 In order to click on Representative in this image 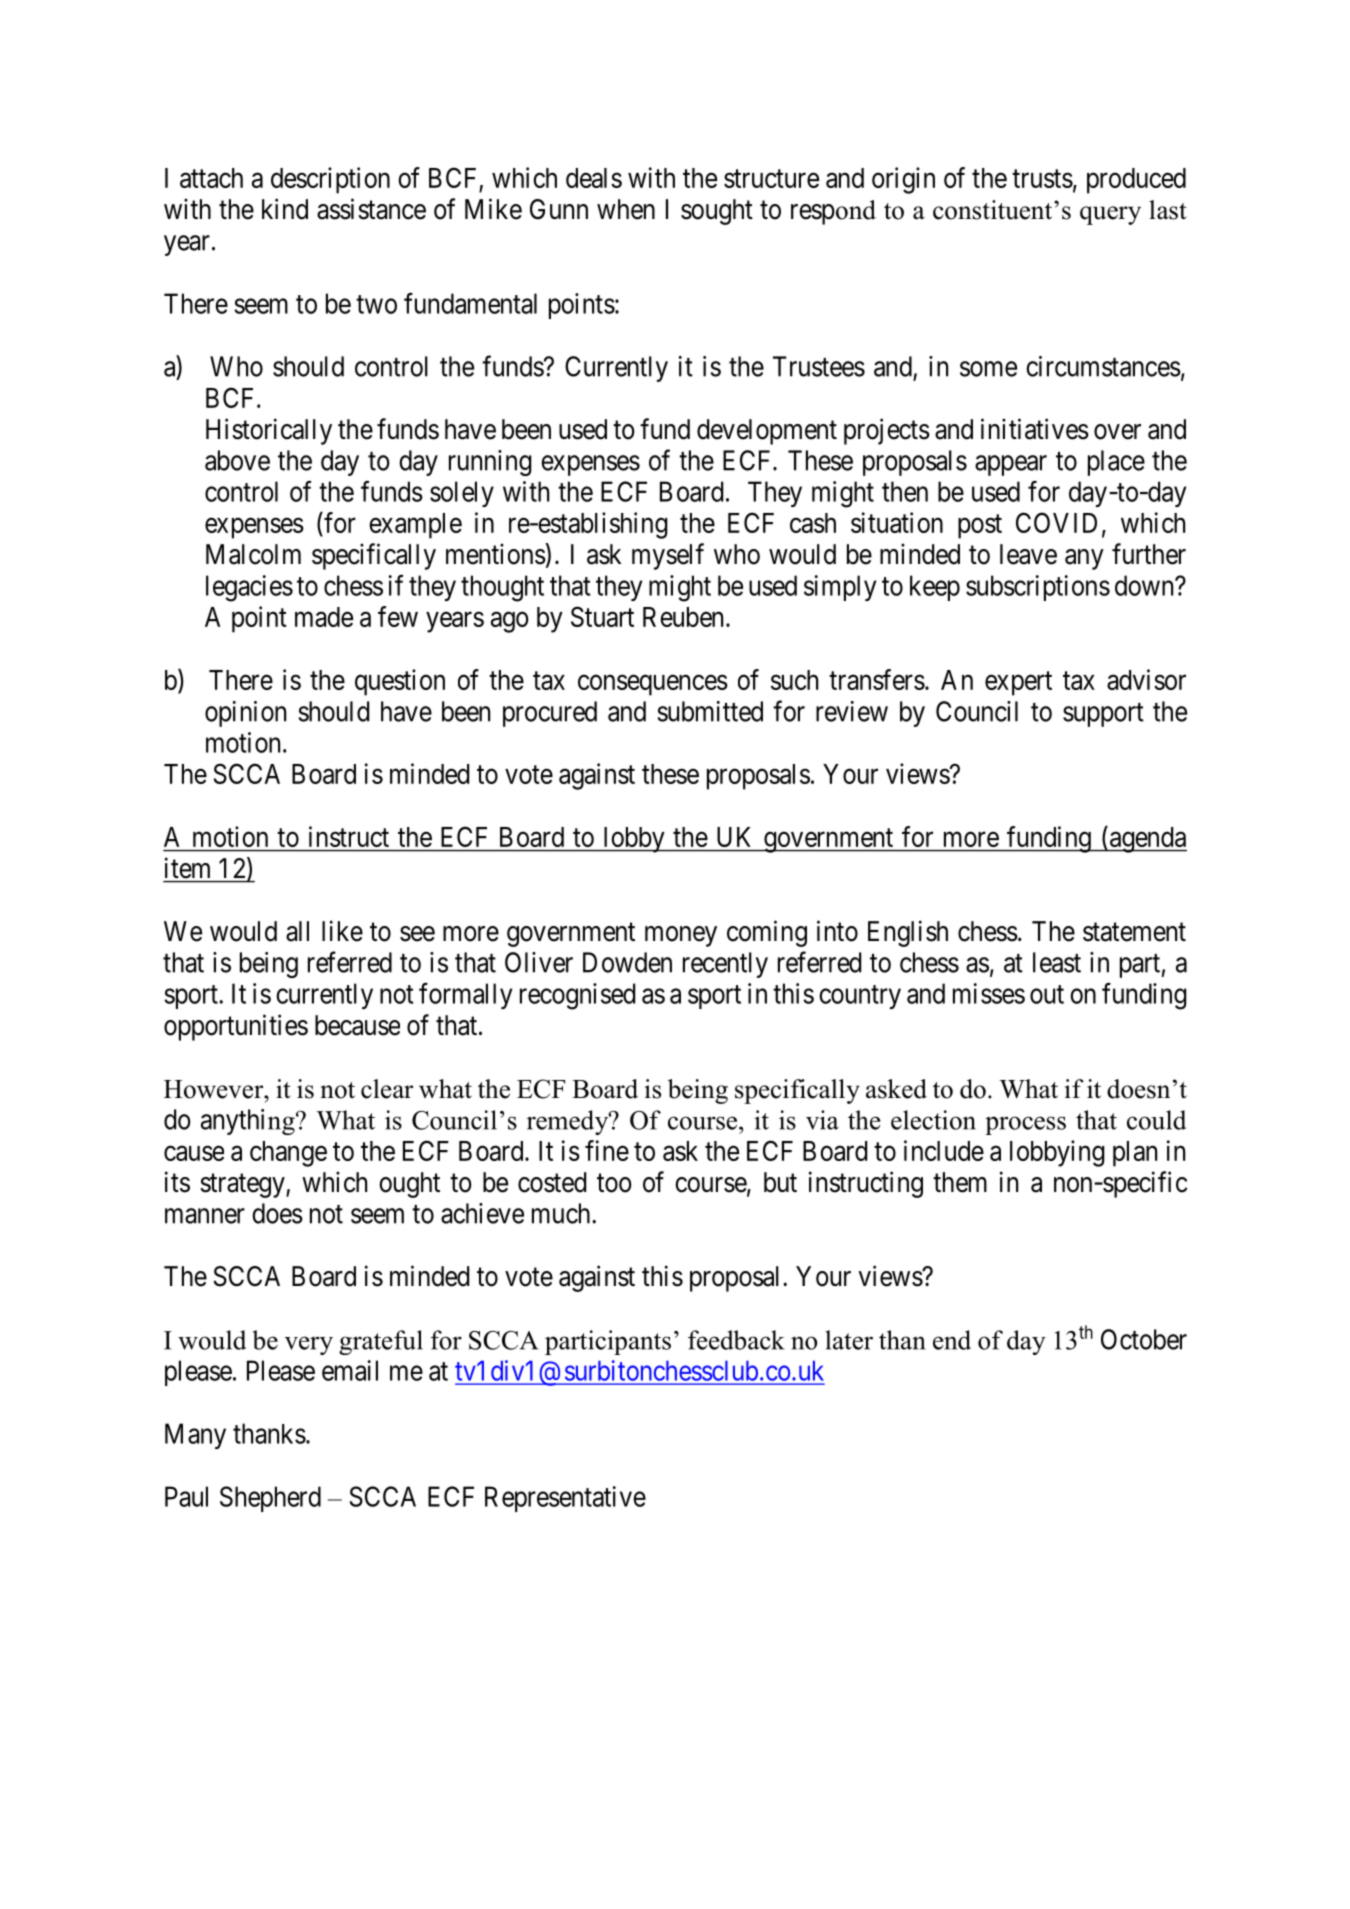, I will do `click(565, 1499)`.
